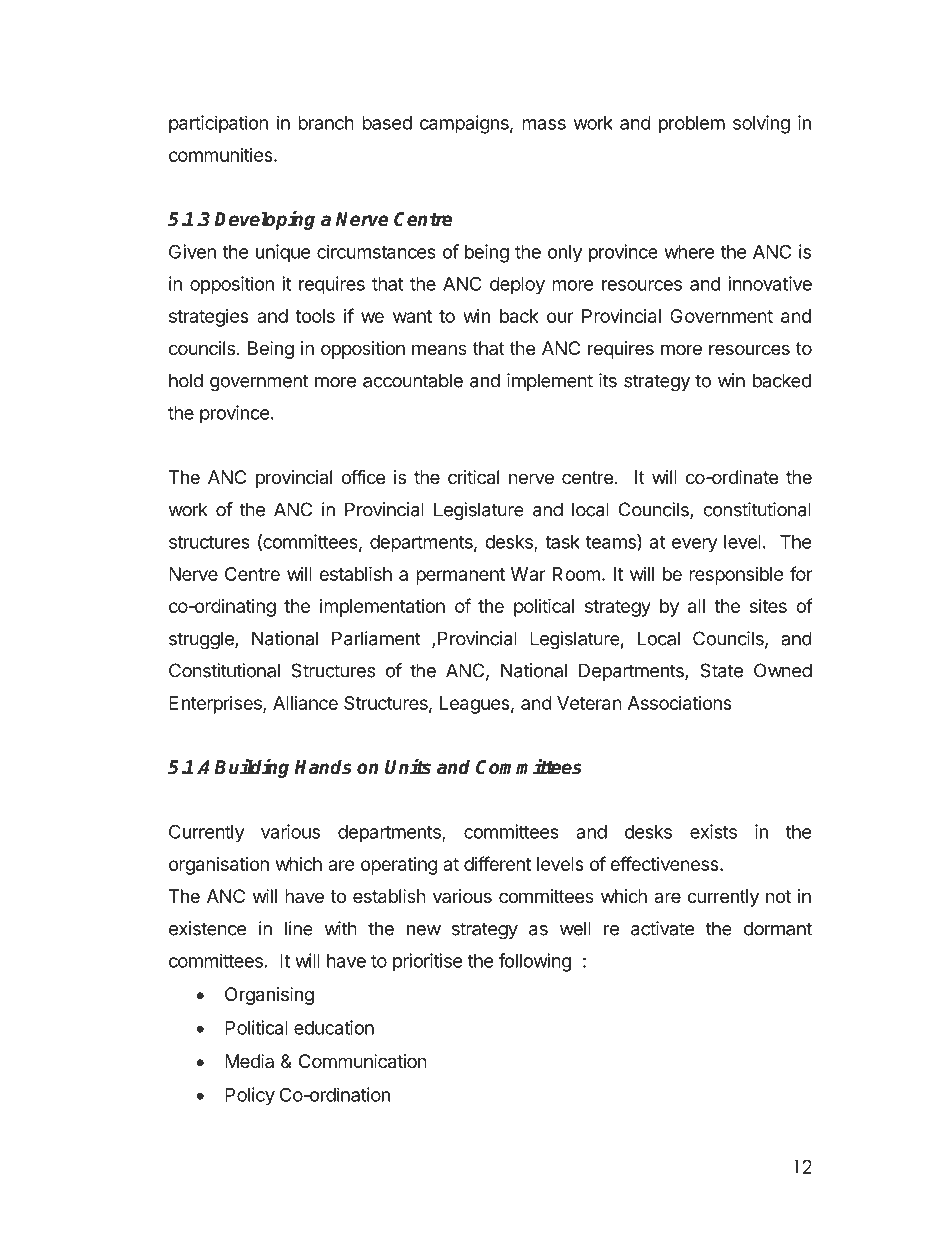  I want to click on organisation, so click(219, 866).
